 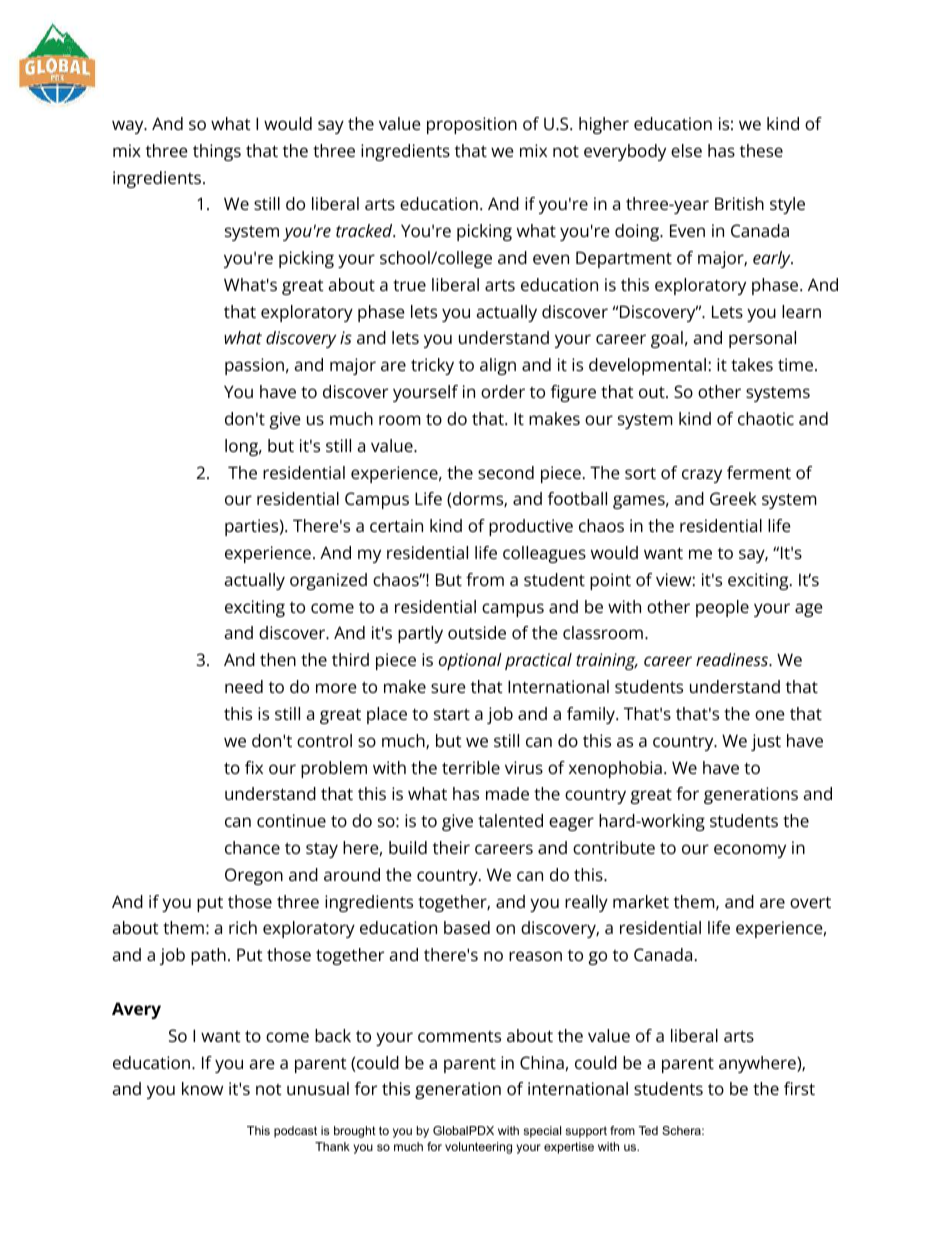 What do you see at coordinates (278, 659) in the screenshot?
I see `then` at bounding box center [278, 659].
